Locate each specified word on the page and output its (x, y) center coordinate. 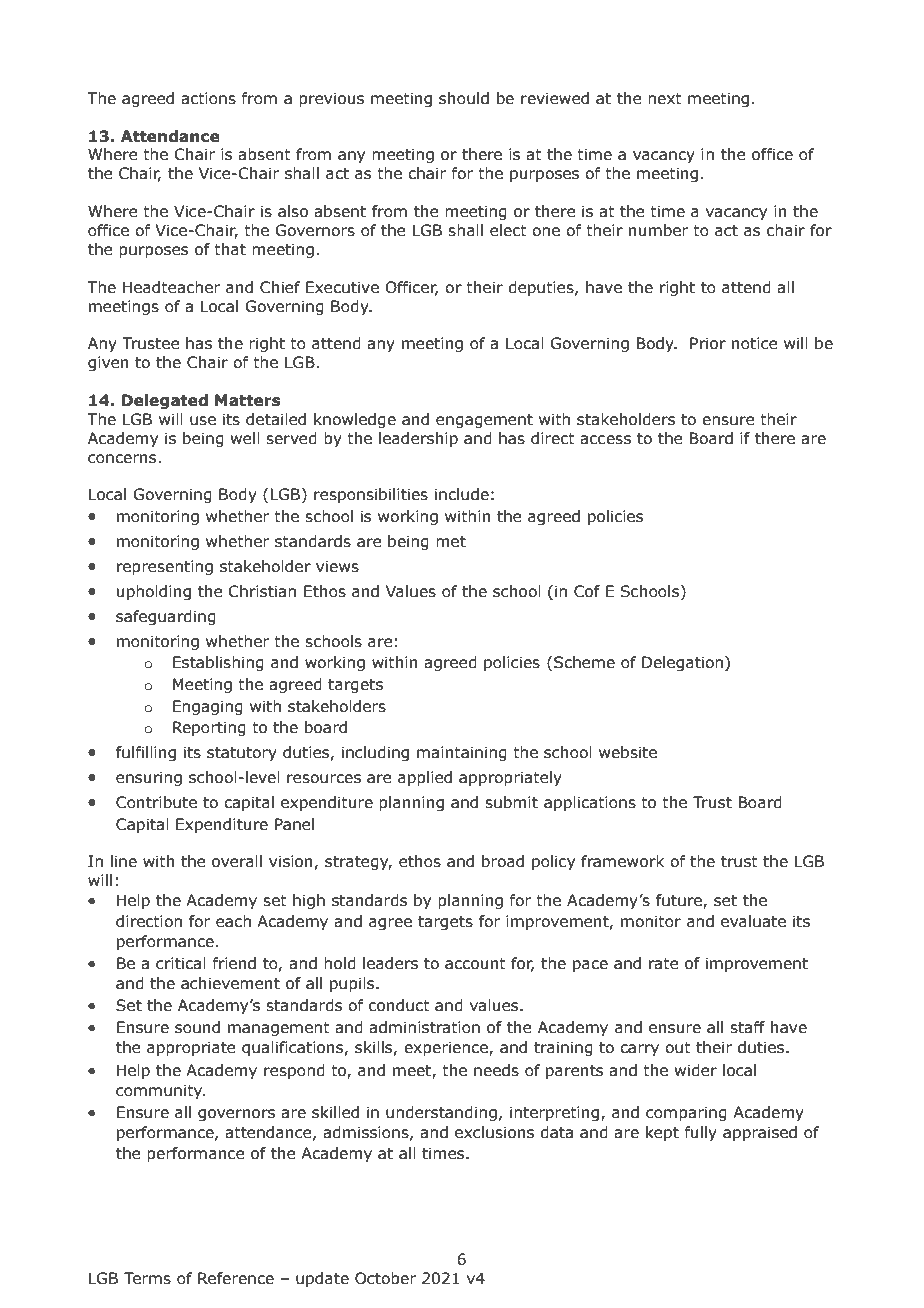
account (475, 964)
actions (208, 98)
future (680, 901)
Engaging (208, 707)
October (385, 1278)
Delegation (682, 663)
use (203, 421)
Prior (708, 343)
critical (181, 963)
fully (700, 1133)
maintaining (462, 753)
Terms (147, 1278)
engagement (484, 421)
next (665, 99)
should (464, 98)
